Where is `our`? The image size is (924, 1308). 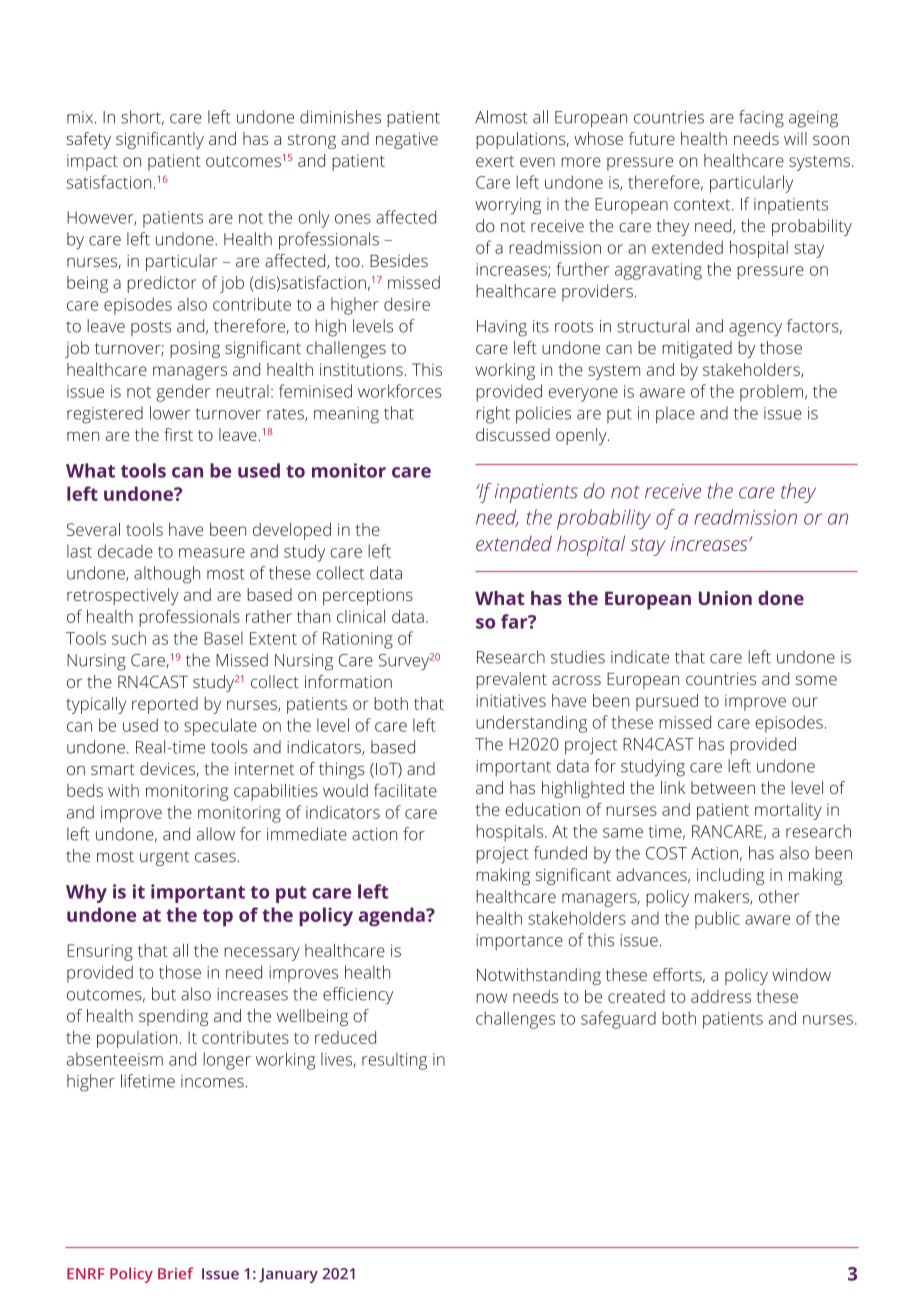
our is located at coordinates (805, 702).
